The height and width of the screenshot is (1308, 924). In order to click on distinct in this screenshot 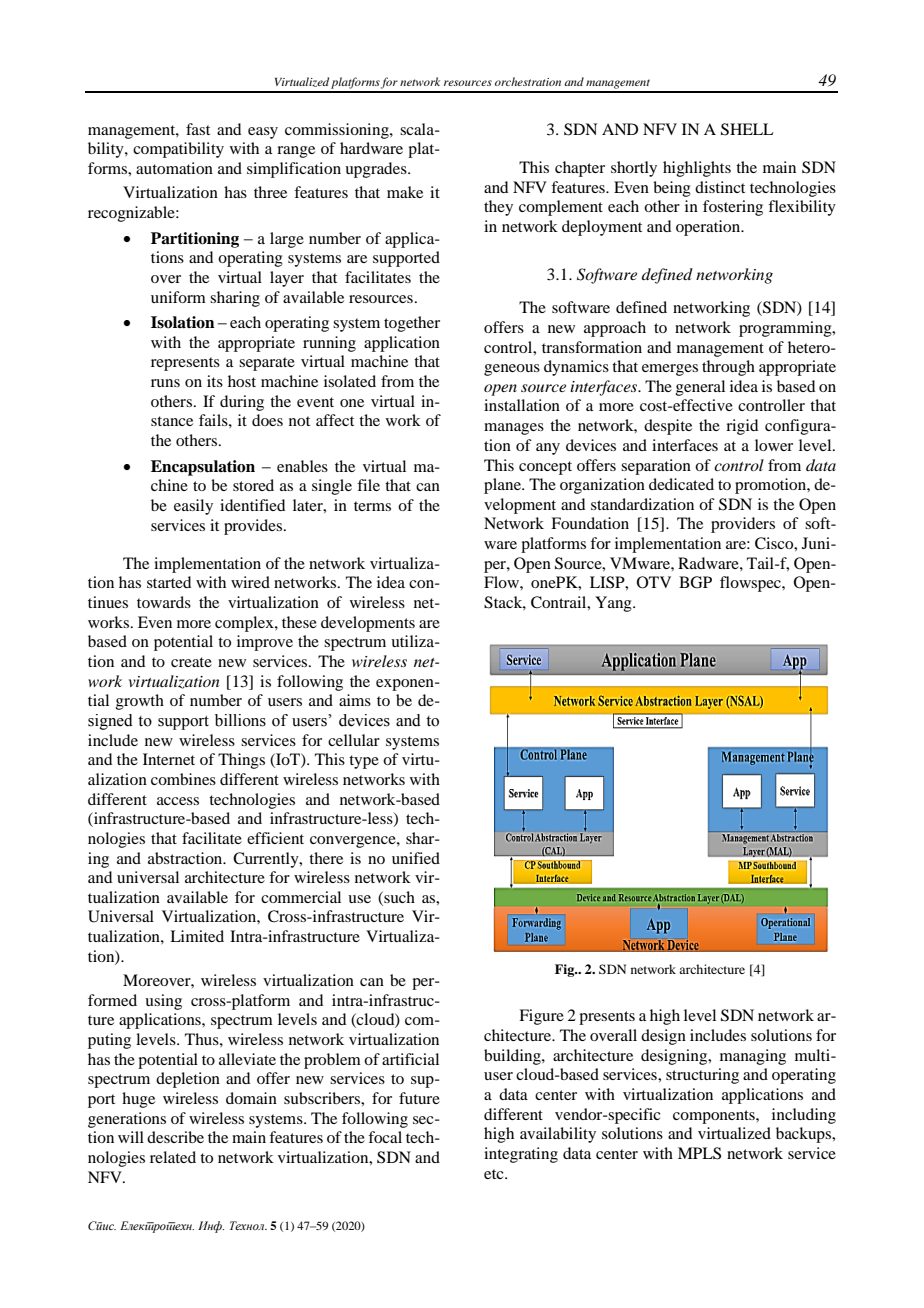, I will do `click(720, 187)`.
